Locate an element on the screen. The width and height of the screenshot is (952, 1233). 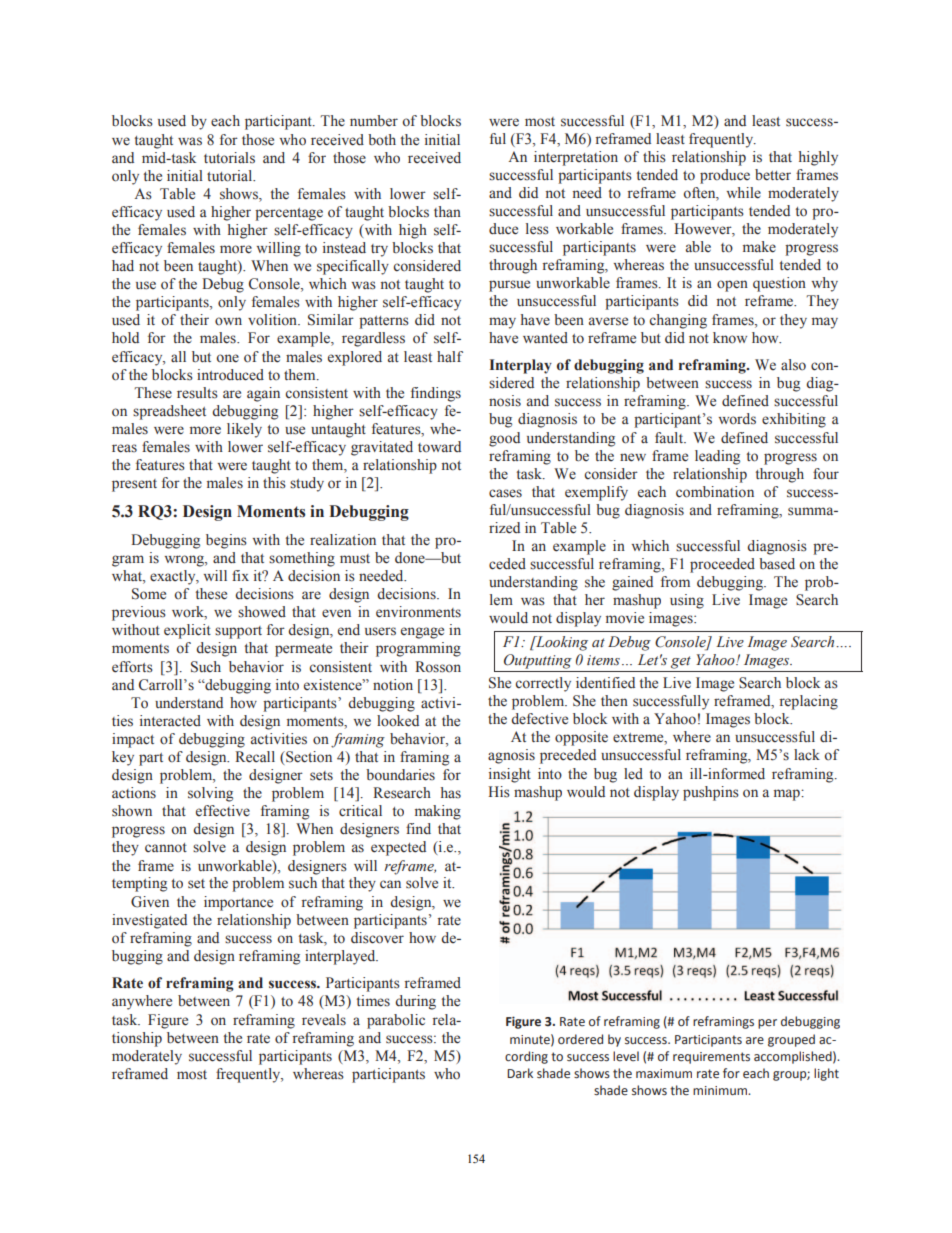
good is located at coordinates (504, 439).
